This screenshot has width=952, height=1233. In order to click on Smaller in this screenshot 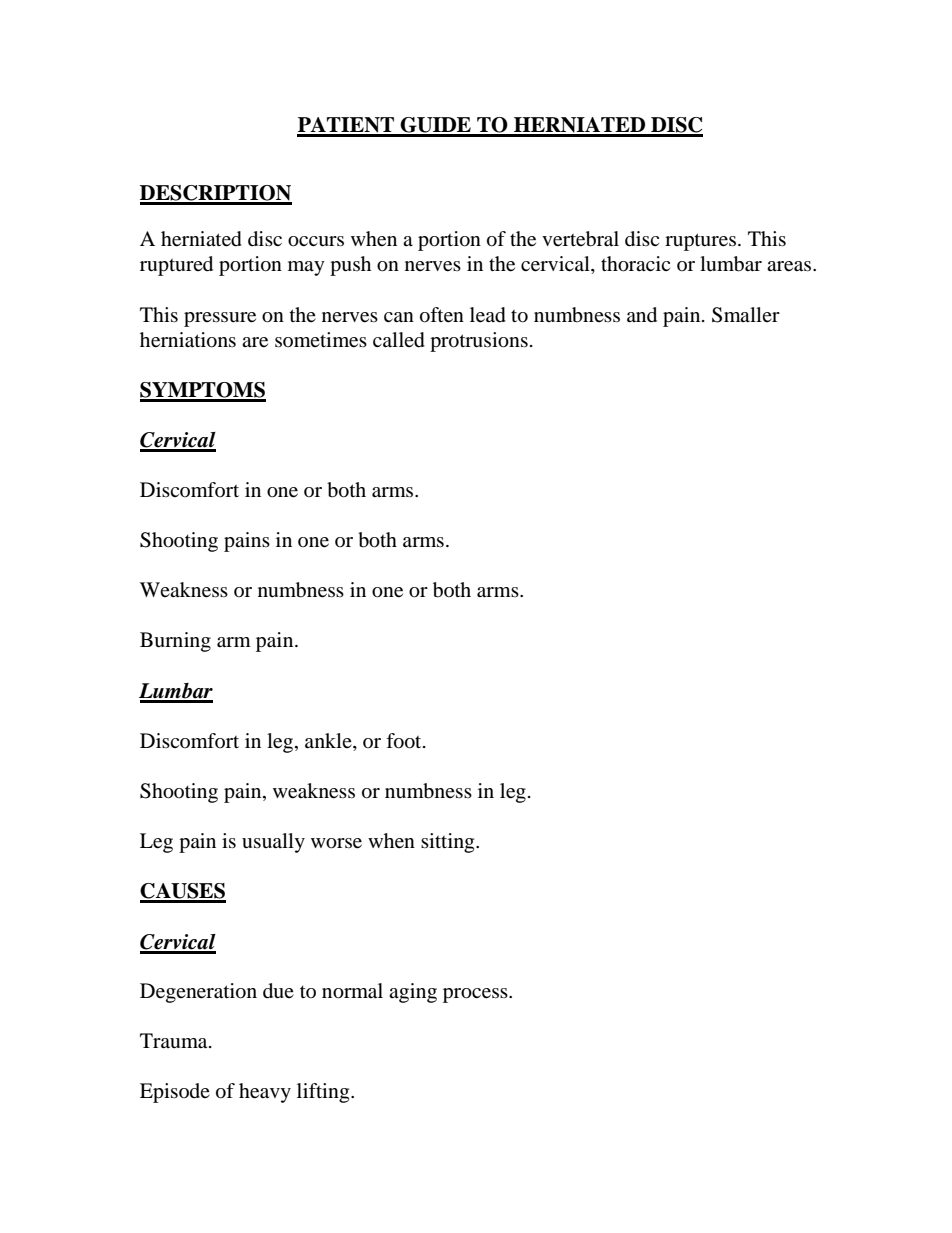, I will do `click(746, 315)`.
